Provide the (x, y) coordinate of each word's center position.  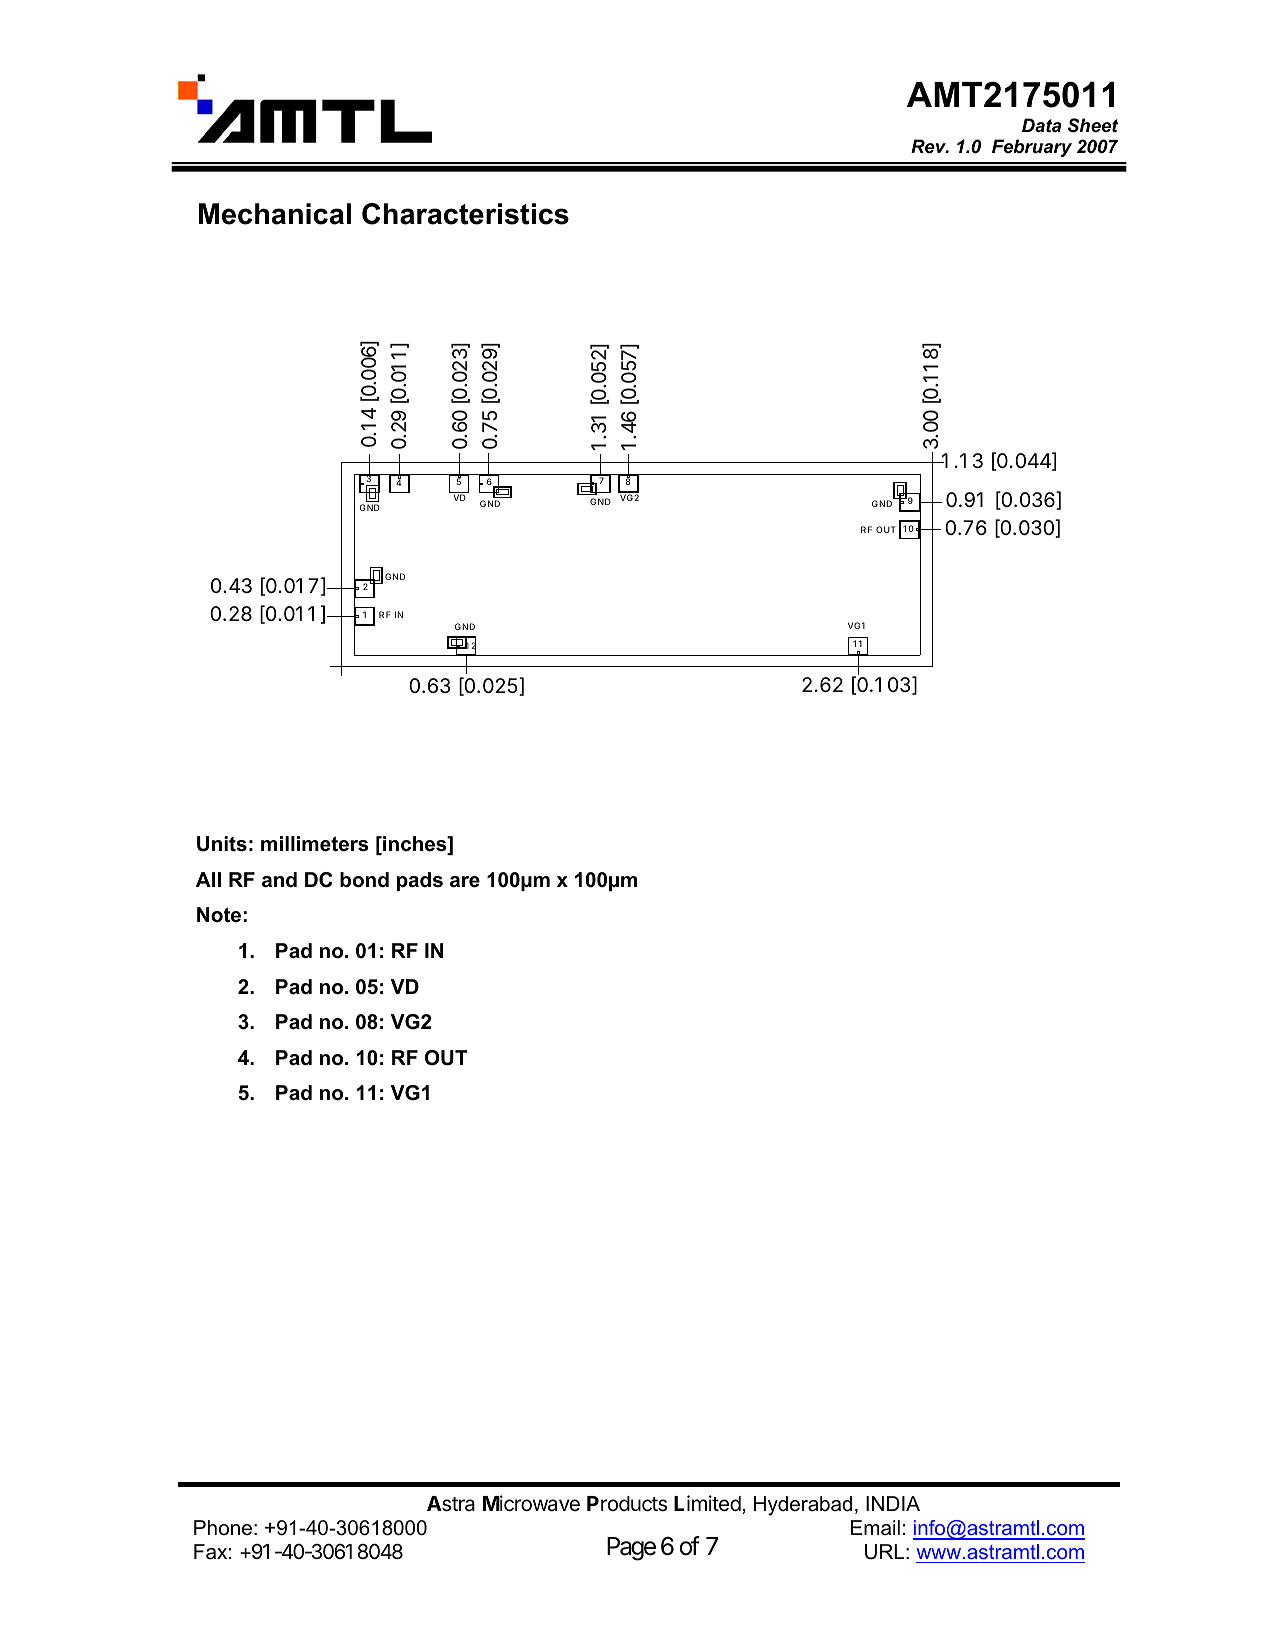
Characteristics (465, 214)
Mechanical (275, 214)
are (465, 882)
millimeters (315, 844)
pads (420, 881)
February (1032, 148)
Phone (223, 1528)
